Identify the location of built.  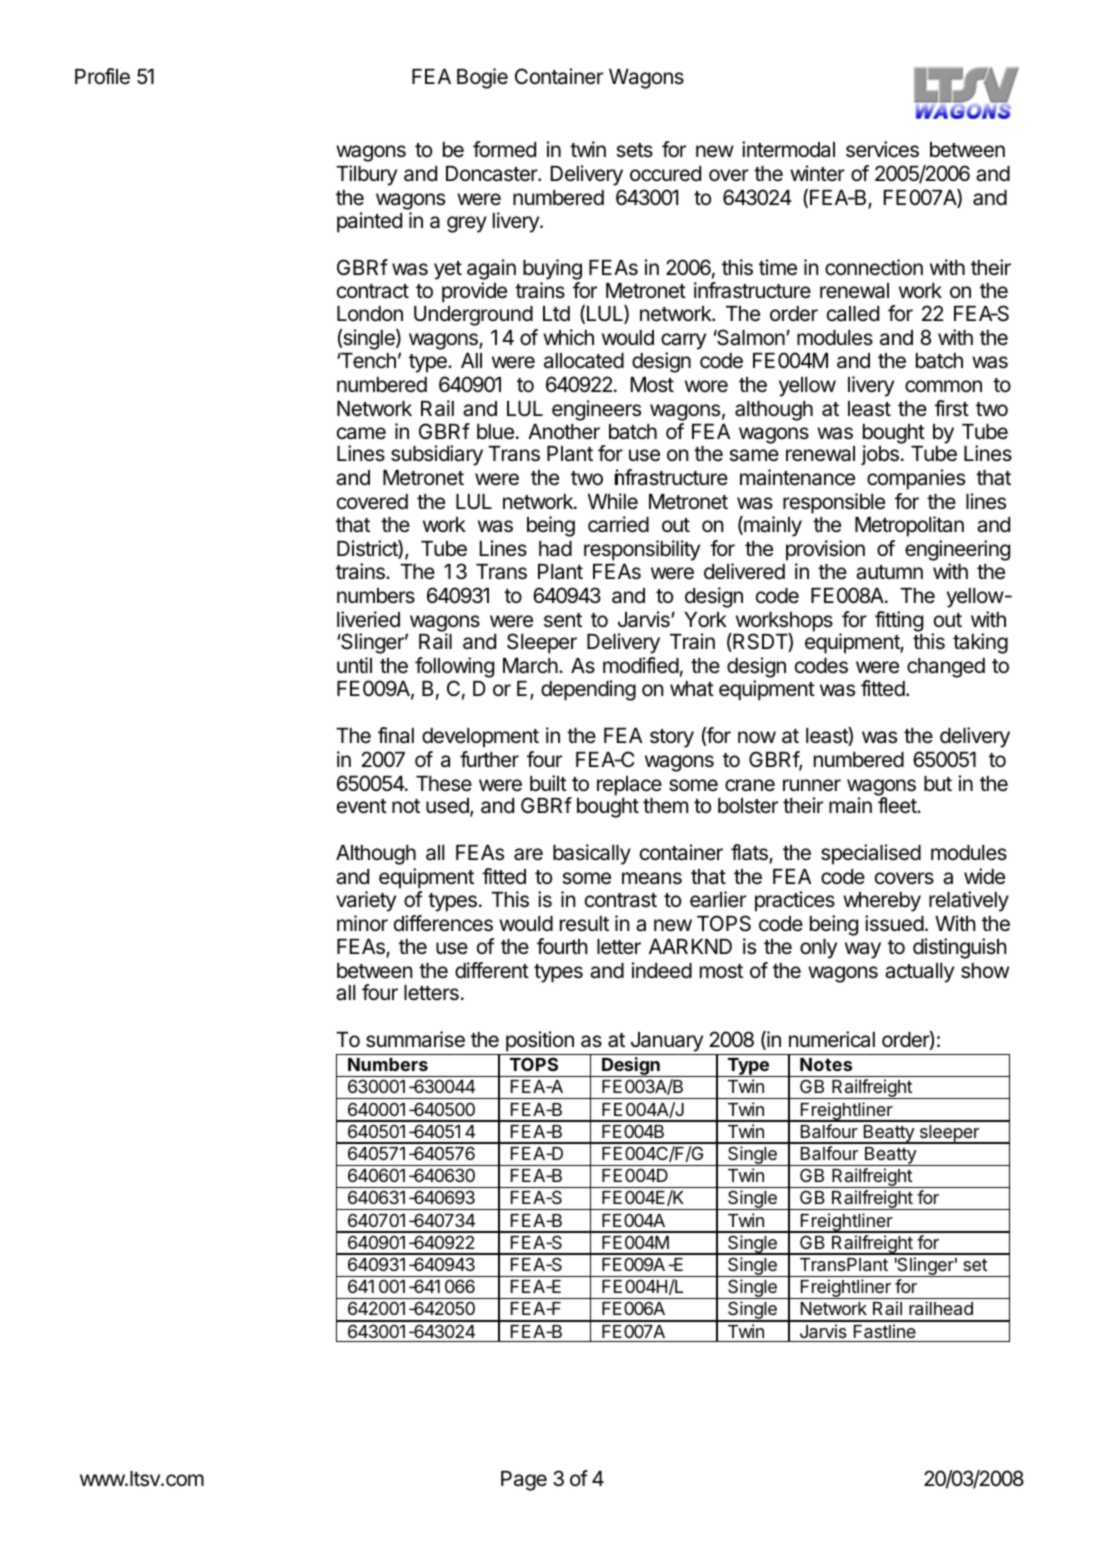
(548, 783).
